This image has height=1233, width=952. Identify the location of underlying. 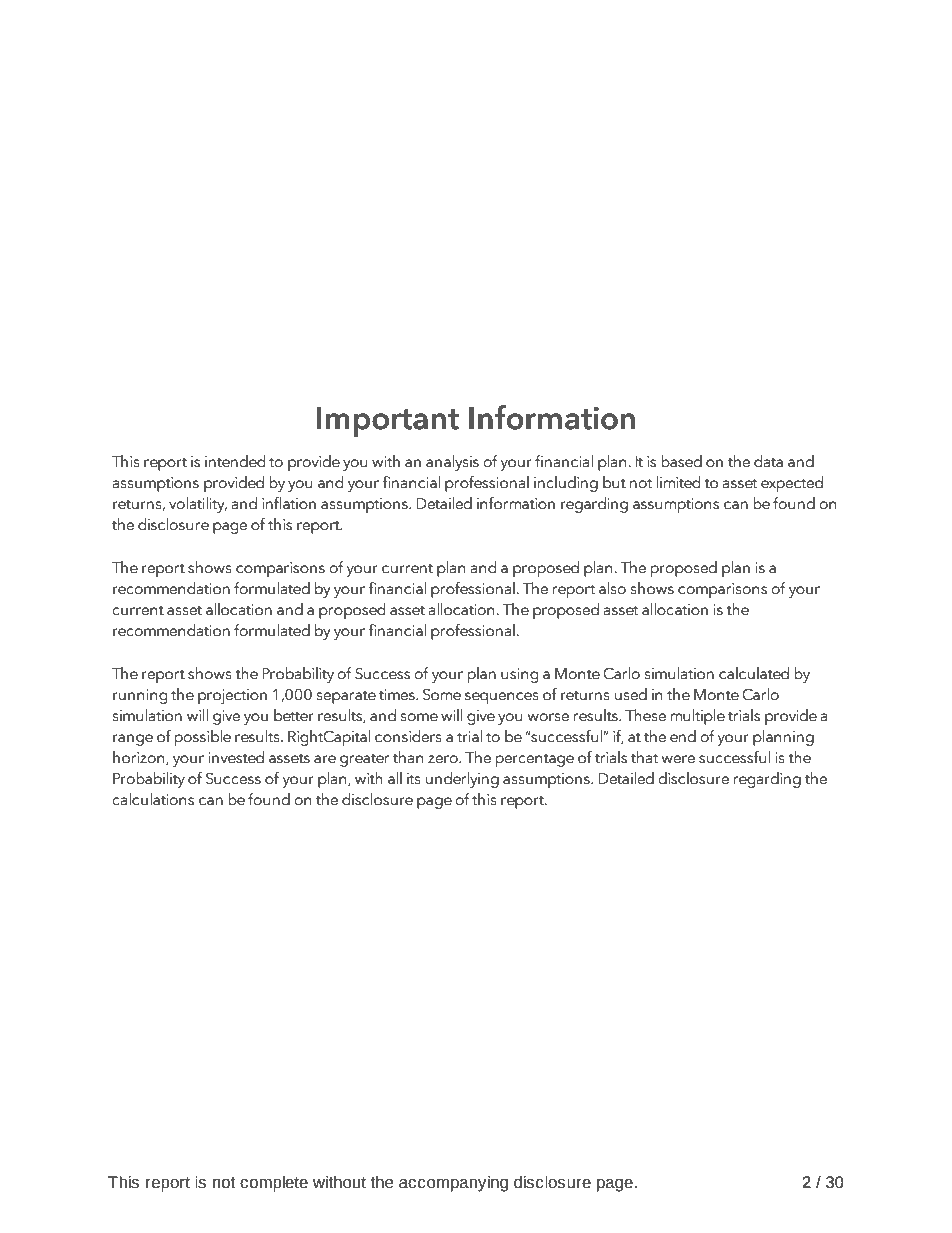
(462, 780).
